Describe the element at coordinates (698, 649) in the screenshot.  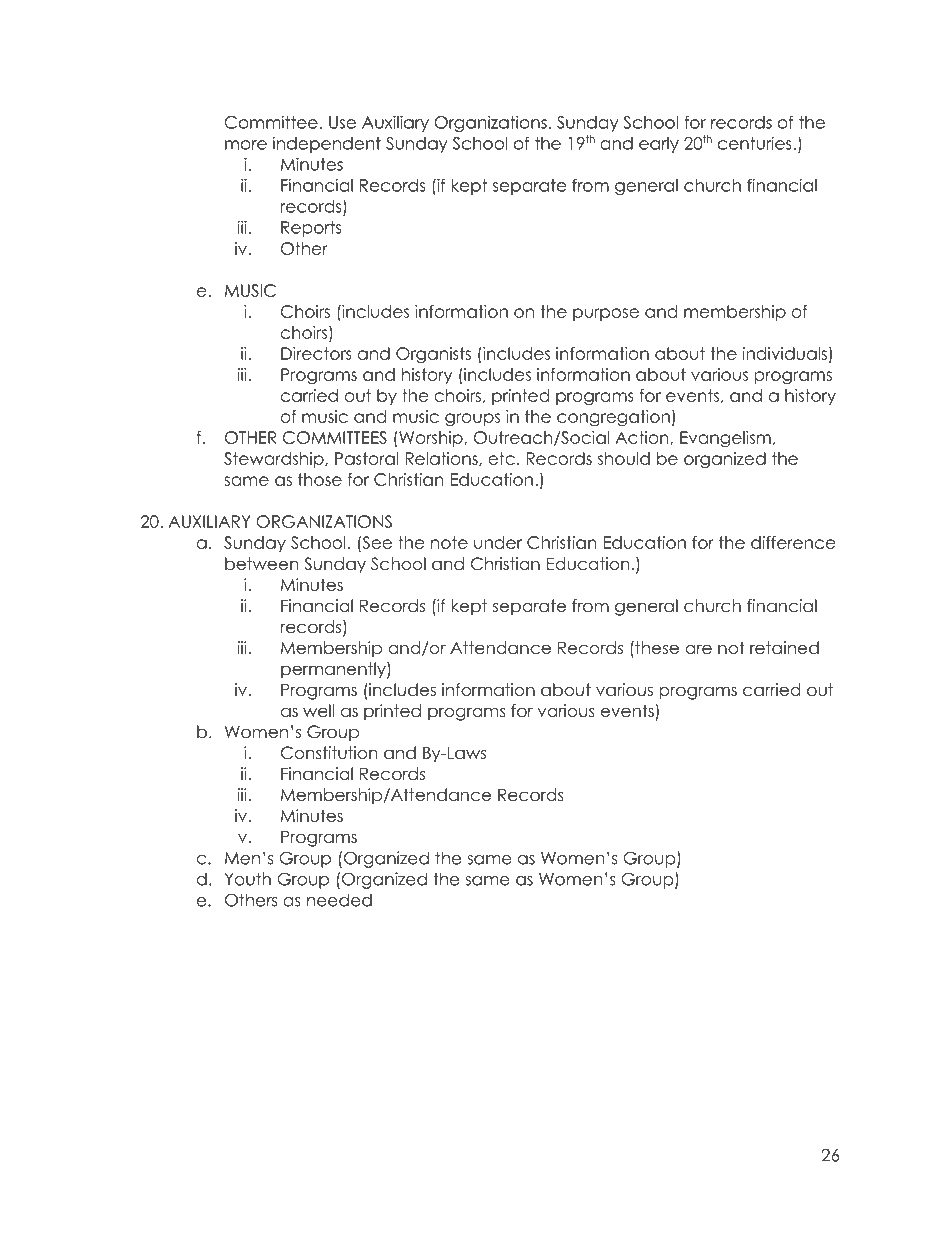
I see `are` at that location.
